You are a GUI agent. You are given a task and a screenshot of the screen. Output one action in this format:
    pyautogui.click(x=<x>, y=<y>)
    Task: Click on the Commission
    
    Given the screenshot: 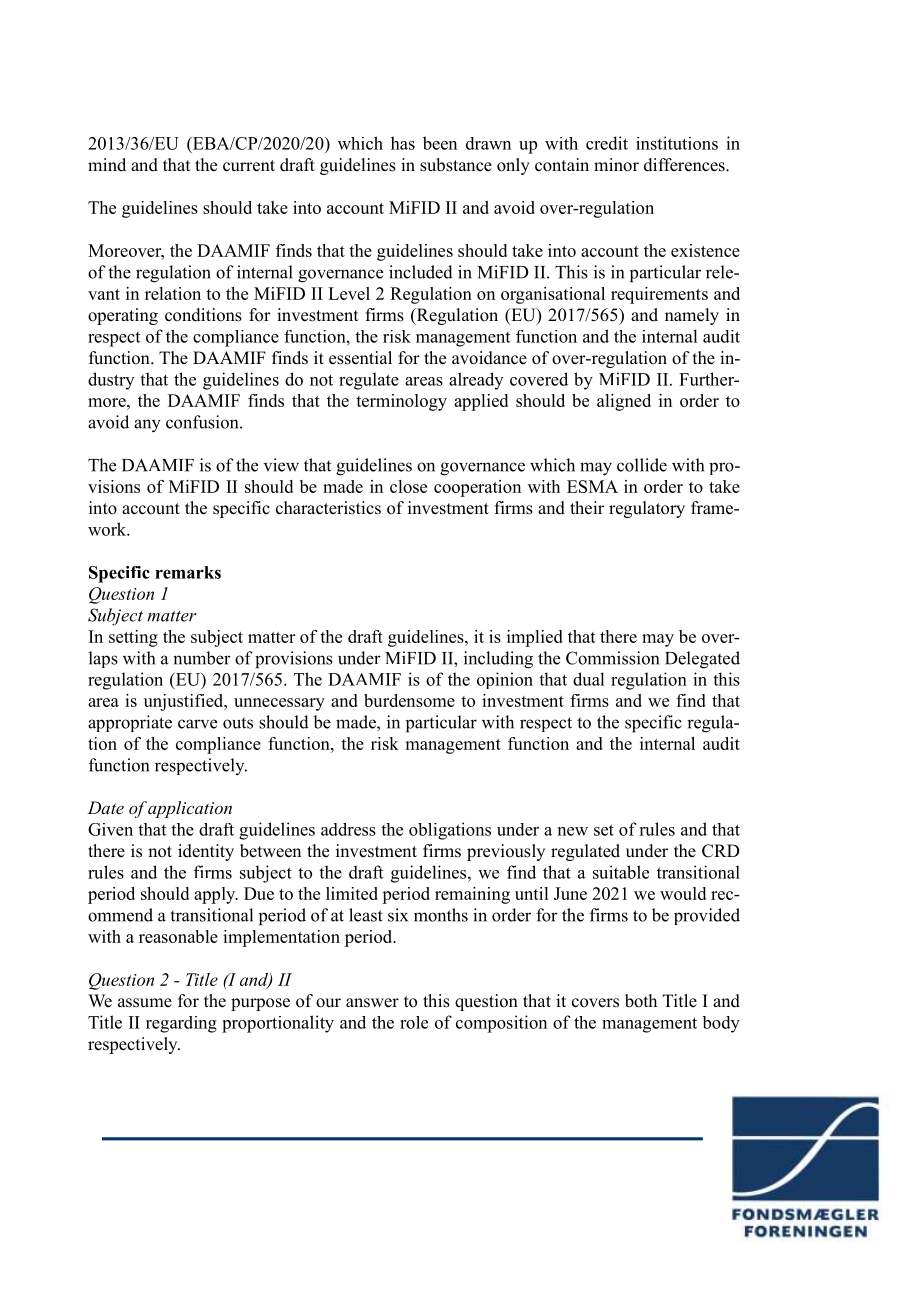 What is the action you would take?
    pyautogui.click(x=612, y=658)
